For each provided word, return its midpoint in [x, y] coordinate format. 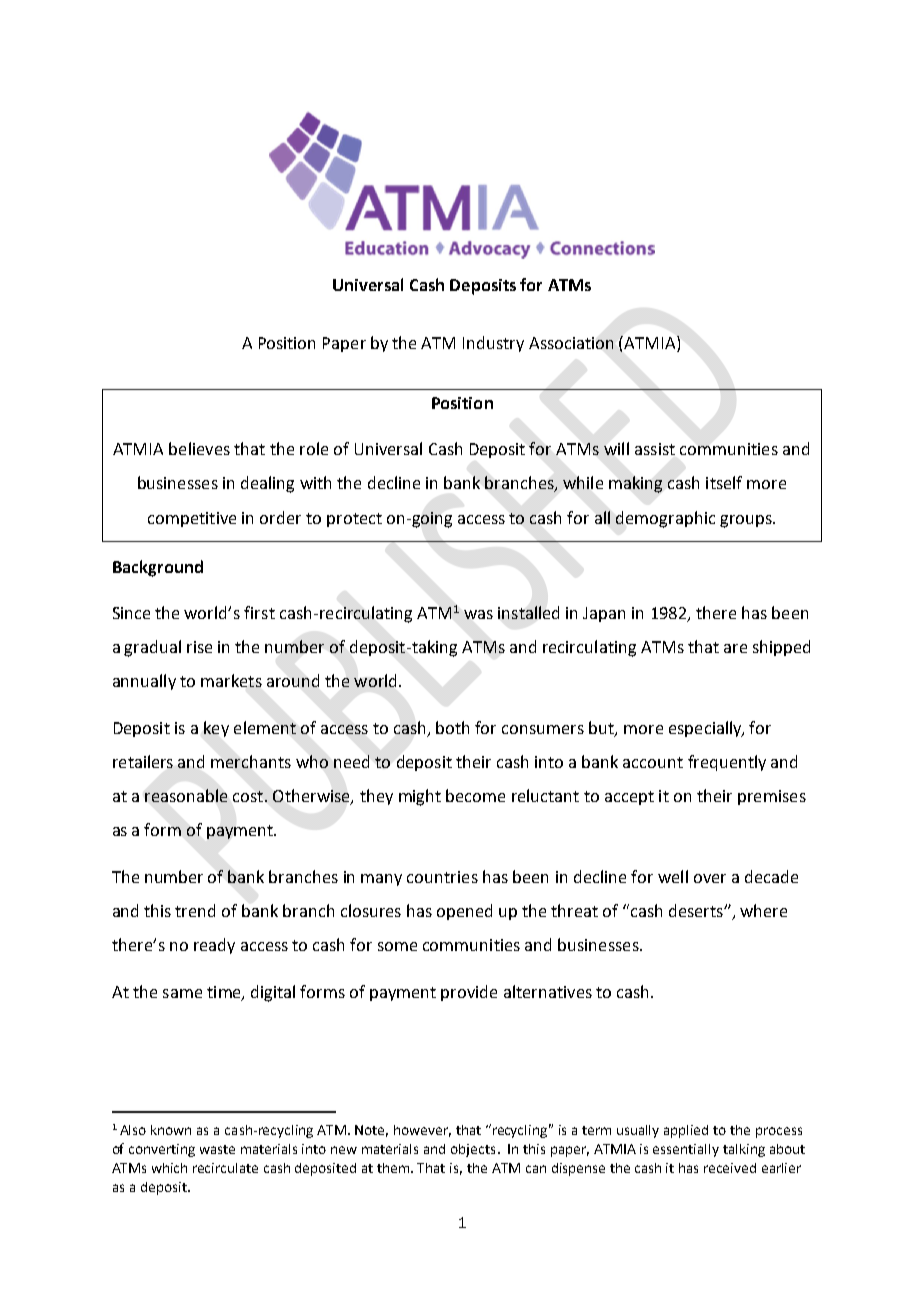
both [452, 727]
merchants [251, 761]
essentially [686, 1150]
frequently [727, 763]
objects [473, 1150]
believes [199, 448]
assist [655, 449]
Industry [493, 344]
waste [217, 1149]
